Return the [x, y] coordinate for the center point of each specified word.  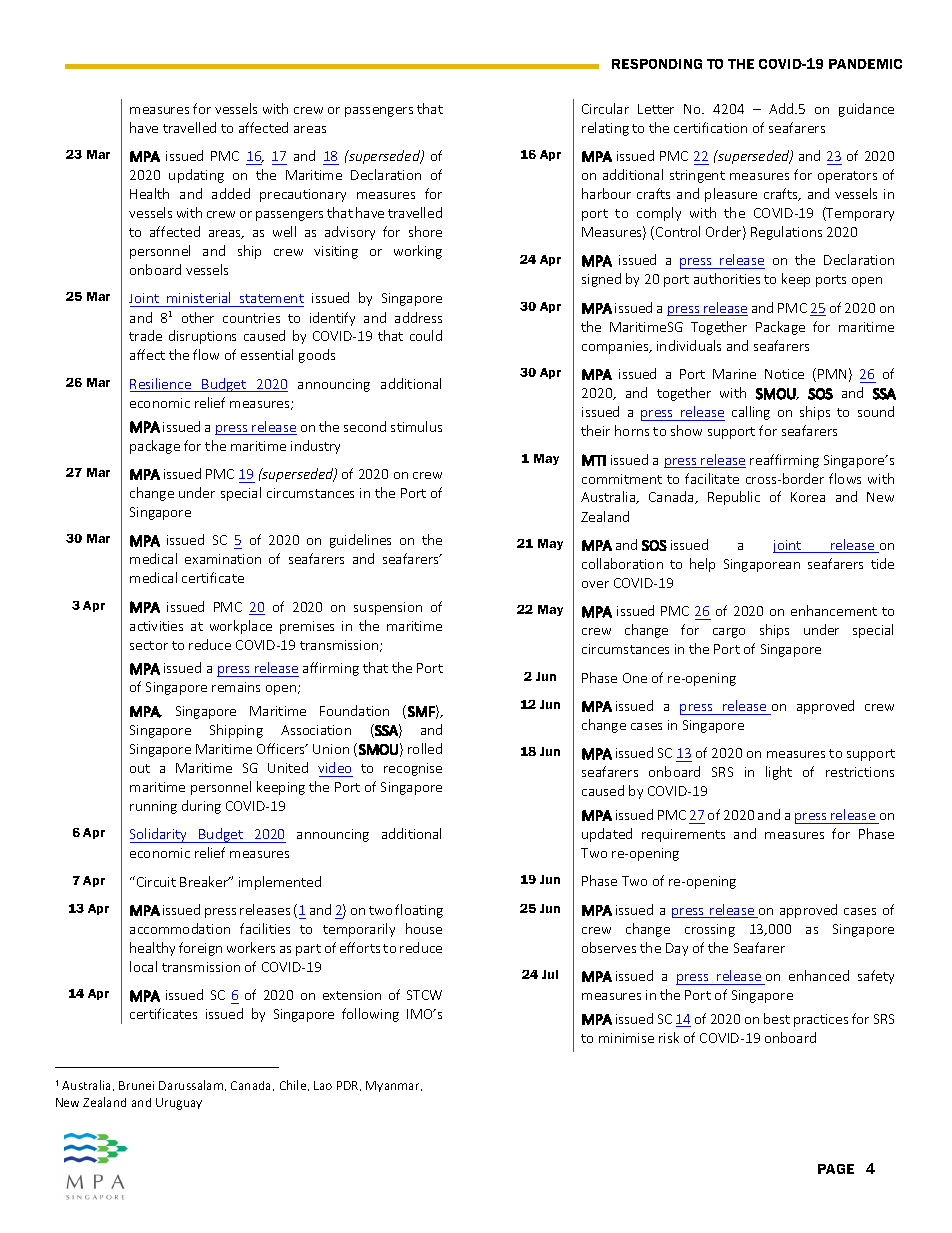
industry [315, 447]
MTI [594, 460]
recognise [413, 769]
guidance [866, 110]
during [201, 807]
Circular [605, 108]
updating [196, 176]
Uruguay [179, 1104]
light [779, 773]
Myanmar [394, 1086]
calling [751, 413]
